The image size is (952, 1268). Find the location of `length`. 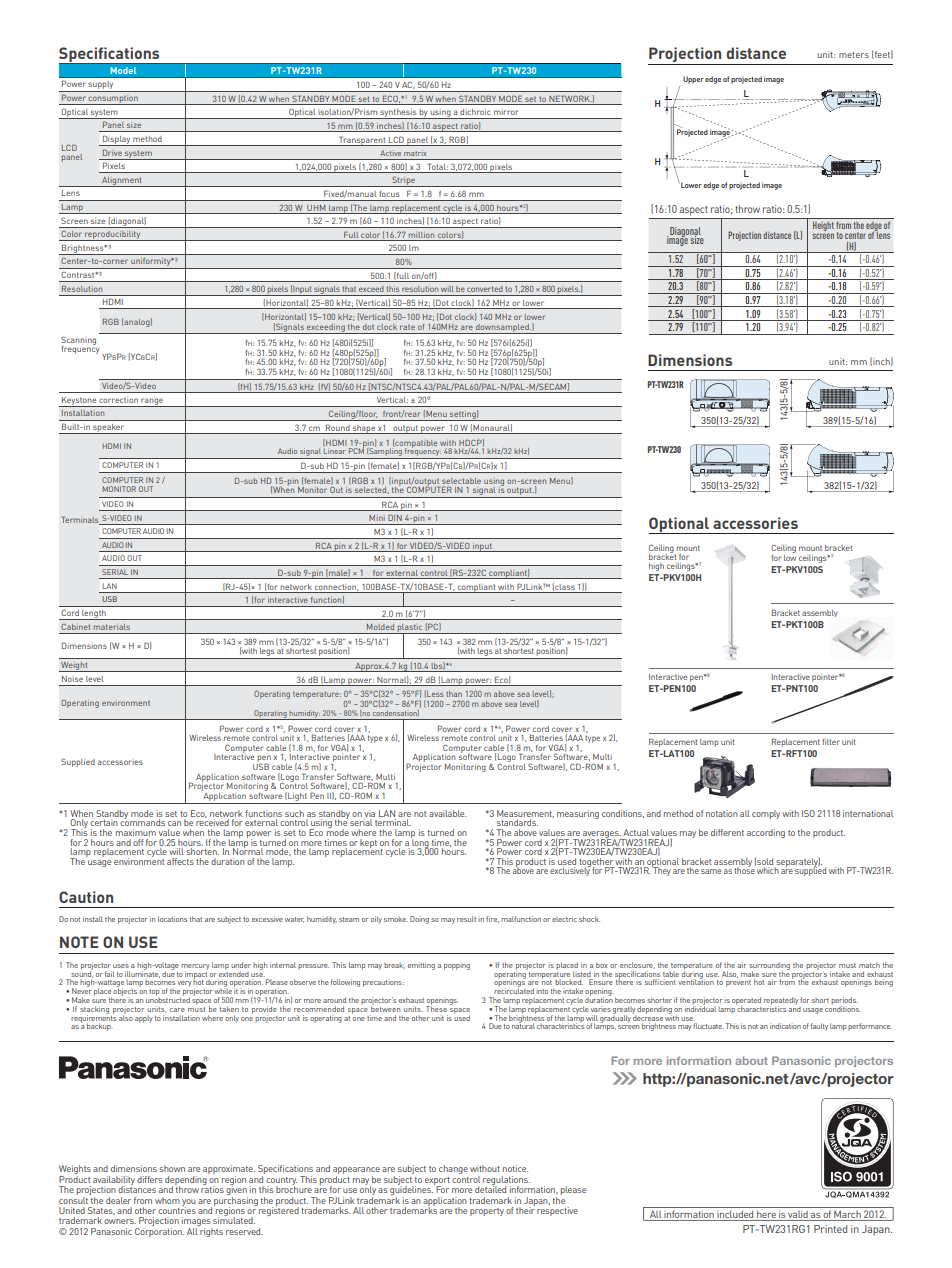

length is located at coordinates (94, 615).
